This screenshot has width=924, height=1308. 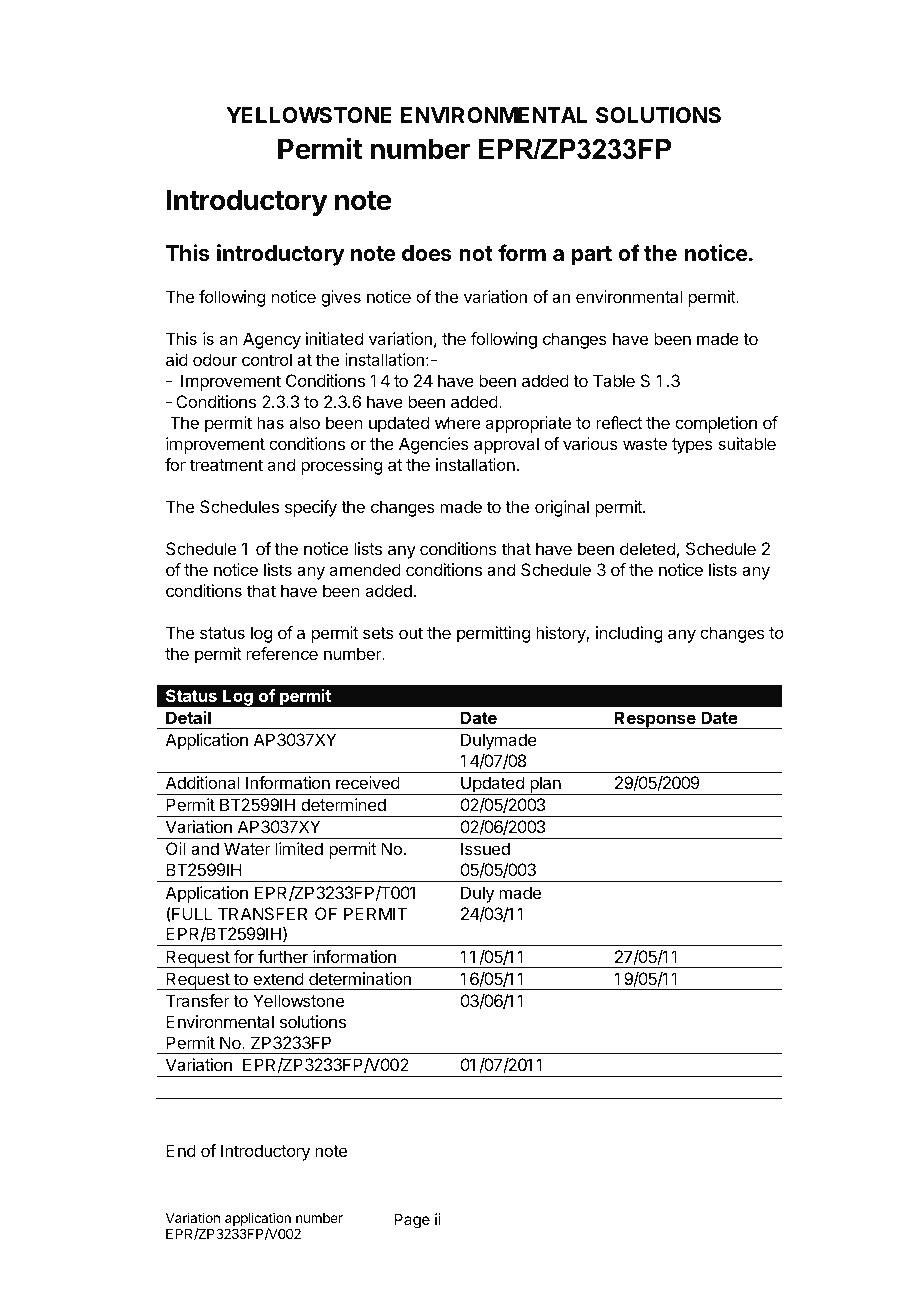 I want to click on Detail, so click(x=188, y=717).
